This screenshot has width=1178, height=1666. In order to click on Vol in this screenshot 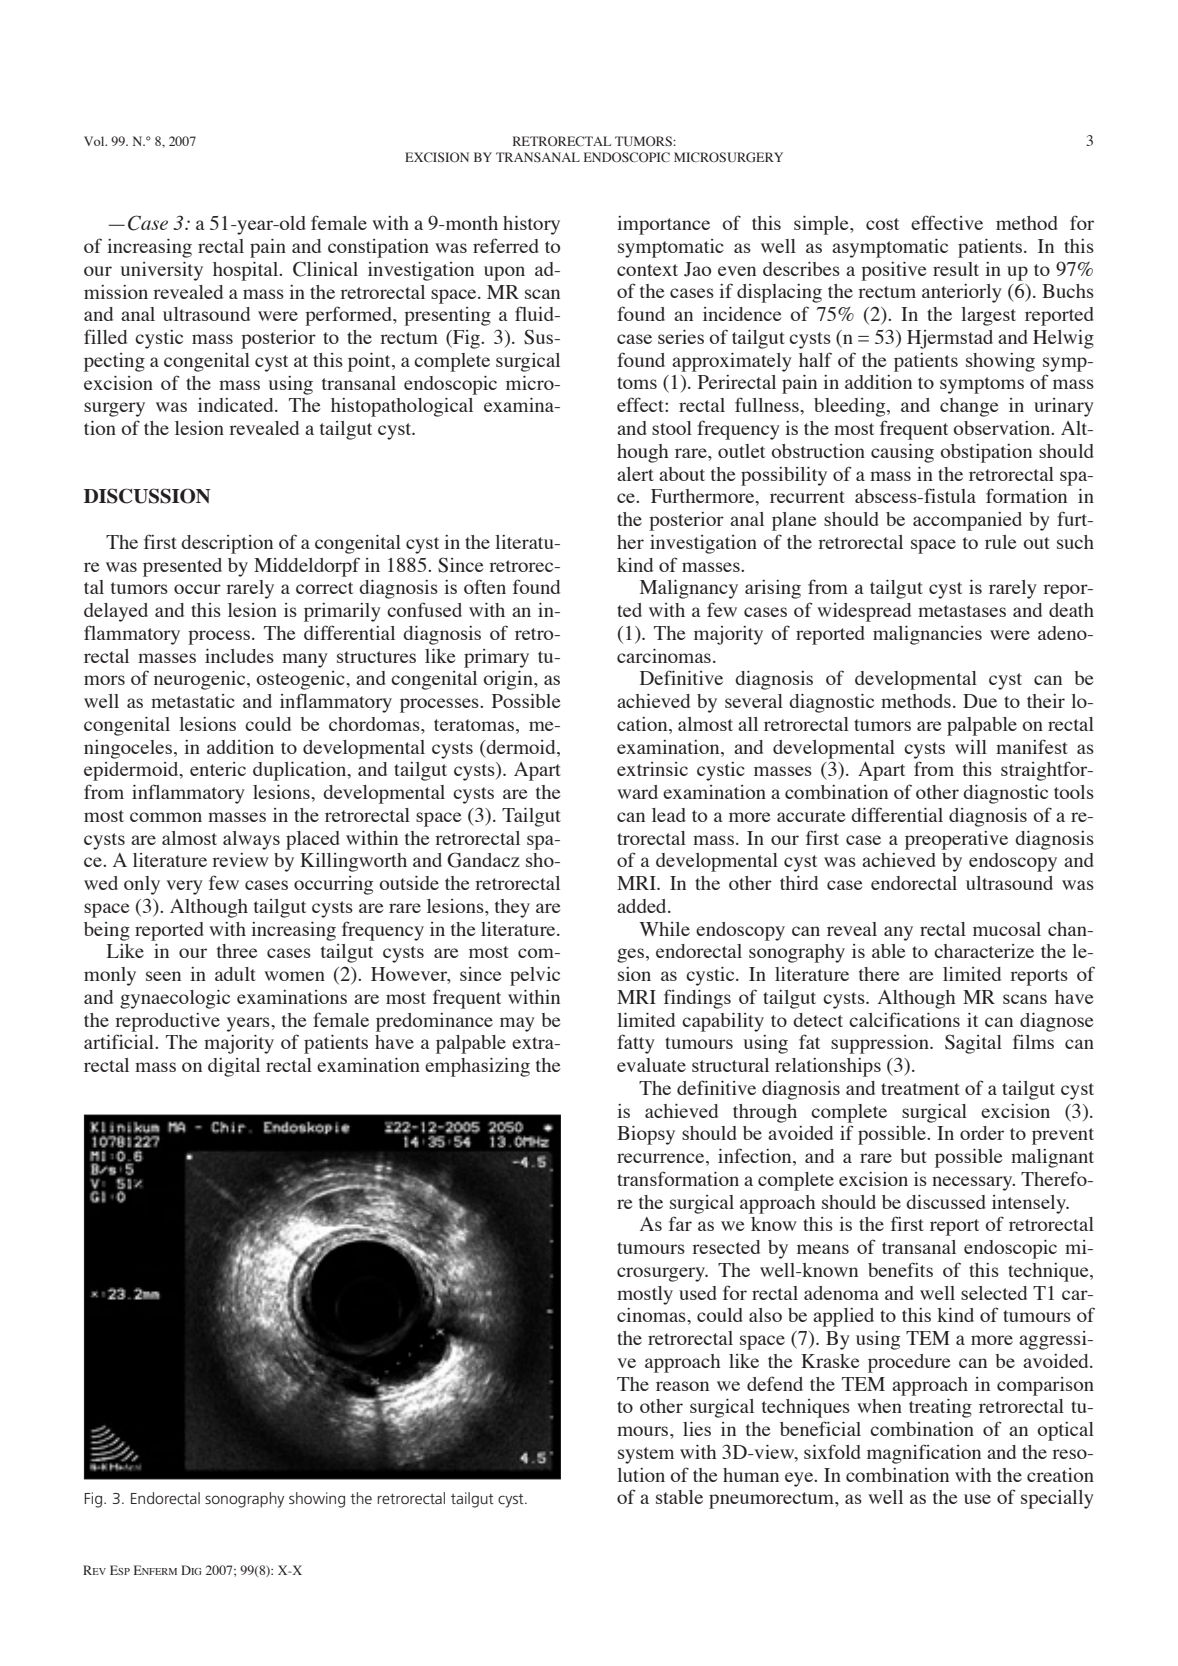, I will do `click(95, 141)`.
